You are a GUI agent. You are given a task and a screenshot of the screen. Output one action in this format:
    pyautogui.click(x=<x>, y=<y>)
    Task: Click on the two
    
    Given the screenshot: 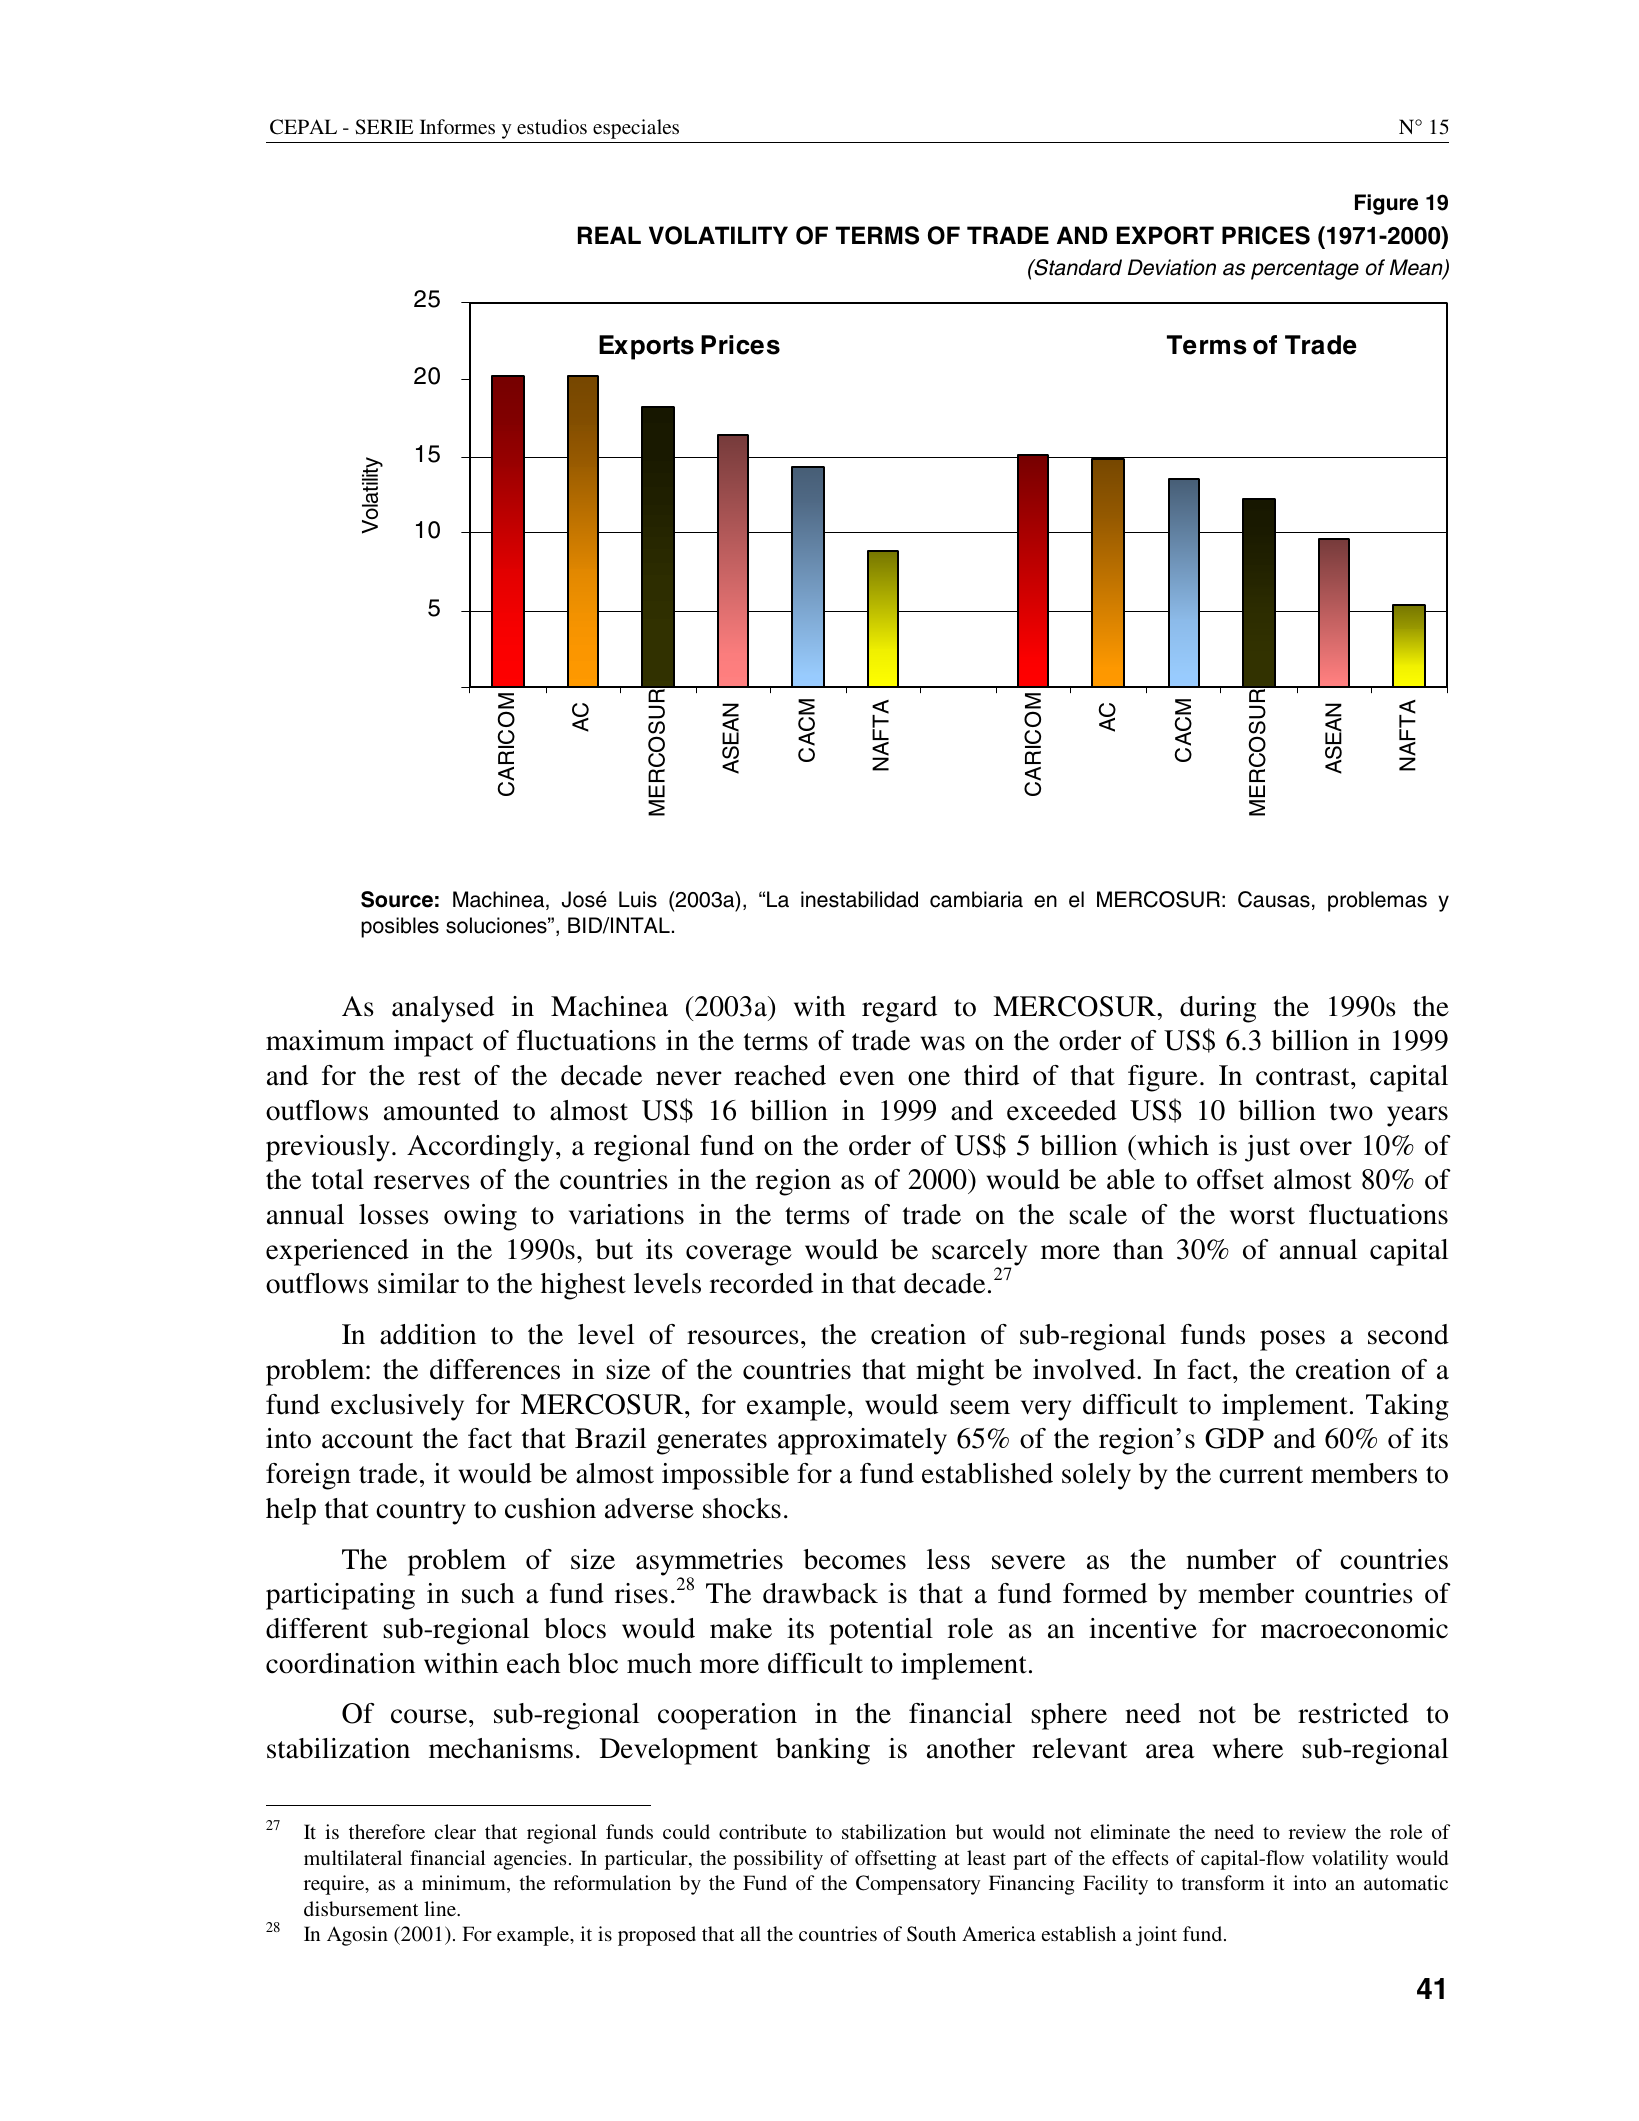 What is the action you would take?
    pyautogui.click(x=1351, y=1112)
